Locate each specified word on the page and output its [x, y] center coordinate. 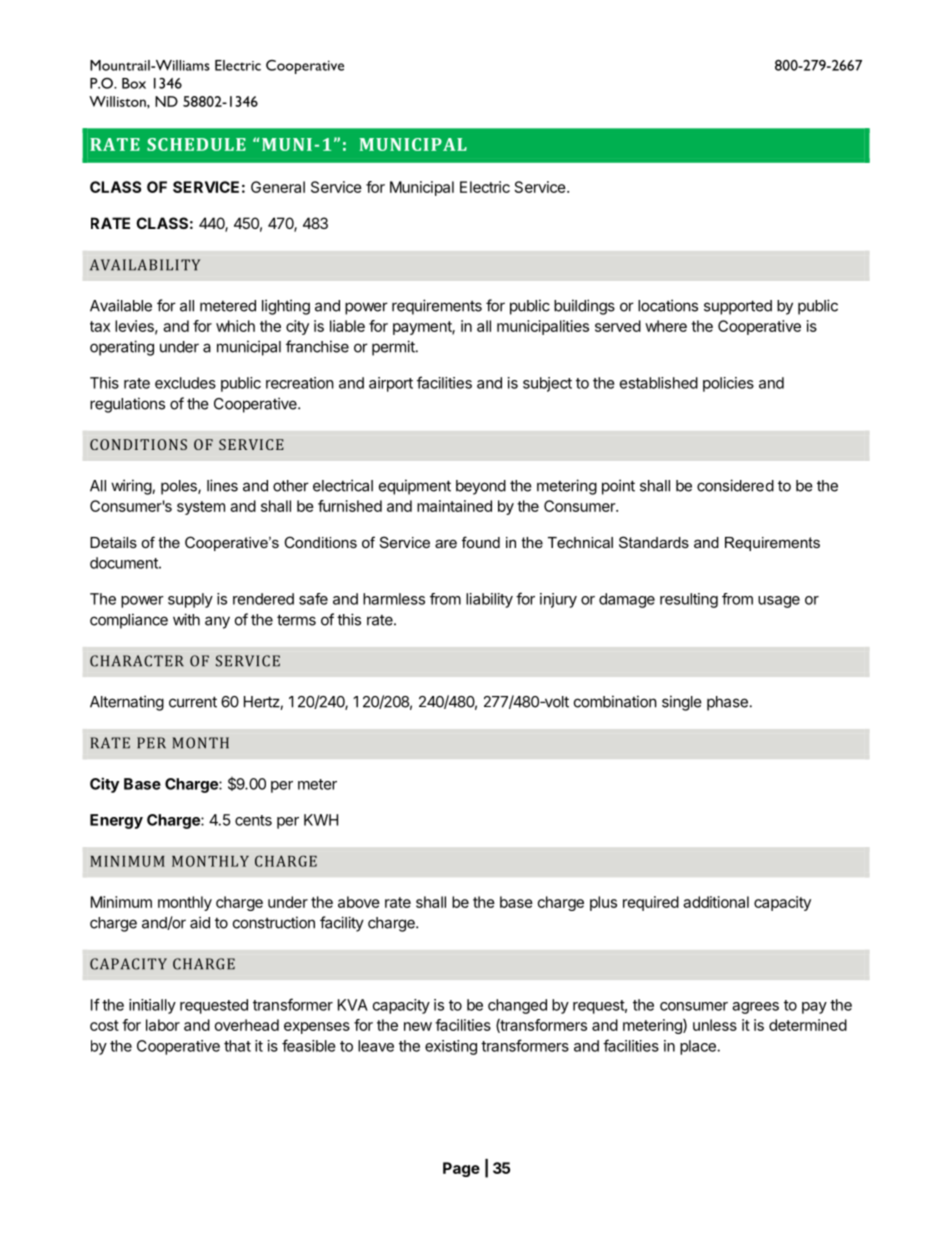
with [186, 619]
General [278, 187]
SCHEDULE [196, 144]
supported [738, 307]
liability [489, 600]
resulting [689, 600]
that [237, 1046]
